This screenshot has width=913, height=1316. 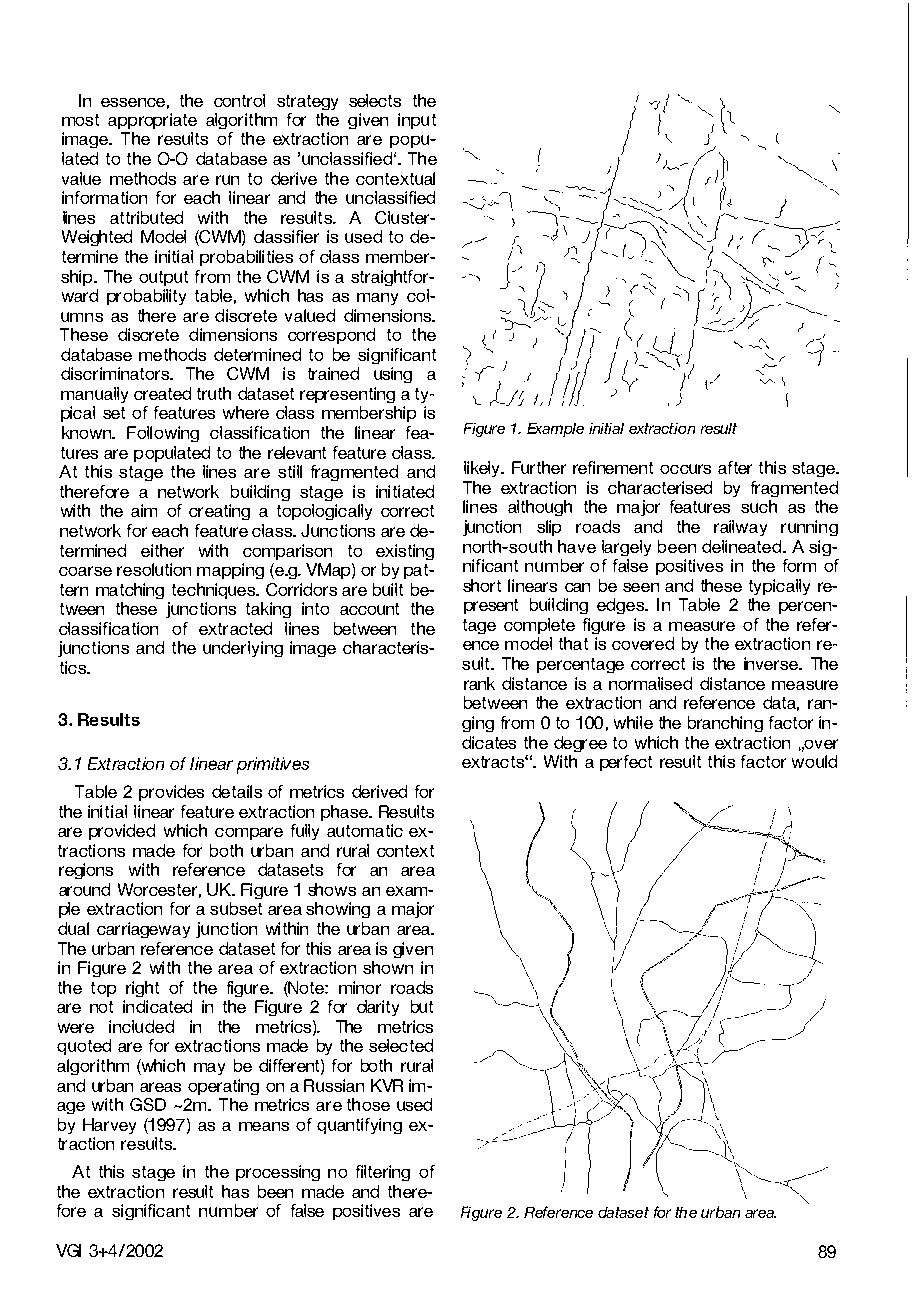 I want to click on filtering, so click(x=383, y=1173).
